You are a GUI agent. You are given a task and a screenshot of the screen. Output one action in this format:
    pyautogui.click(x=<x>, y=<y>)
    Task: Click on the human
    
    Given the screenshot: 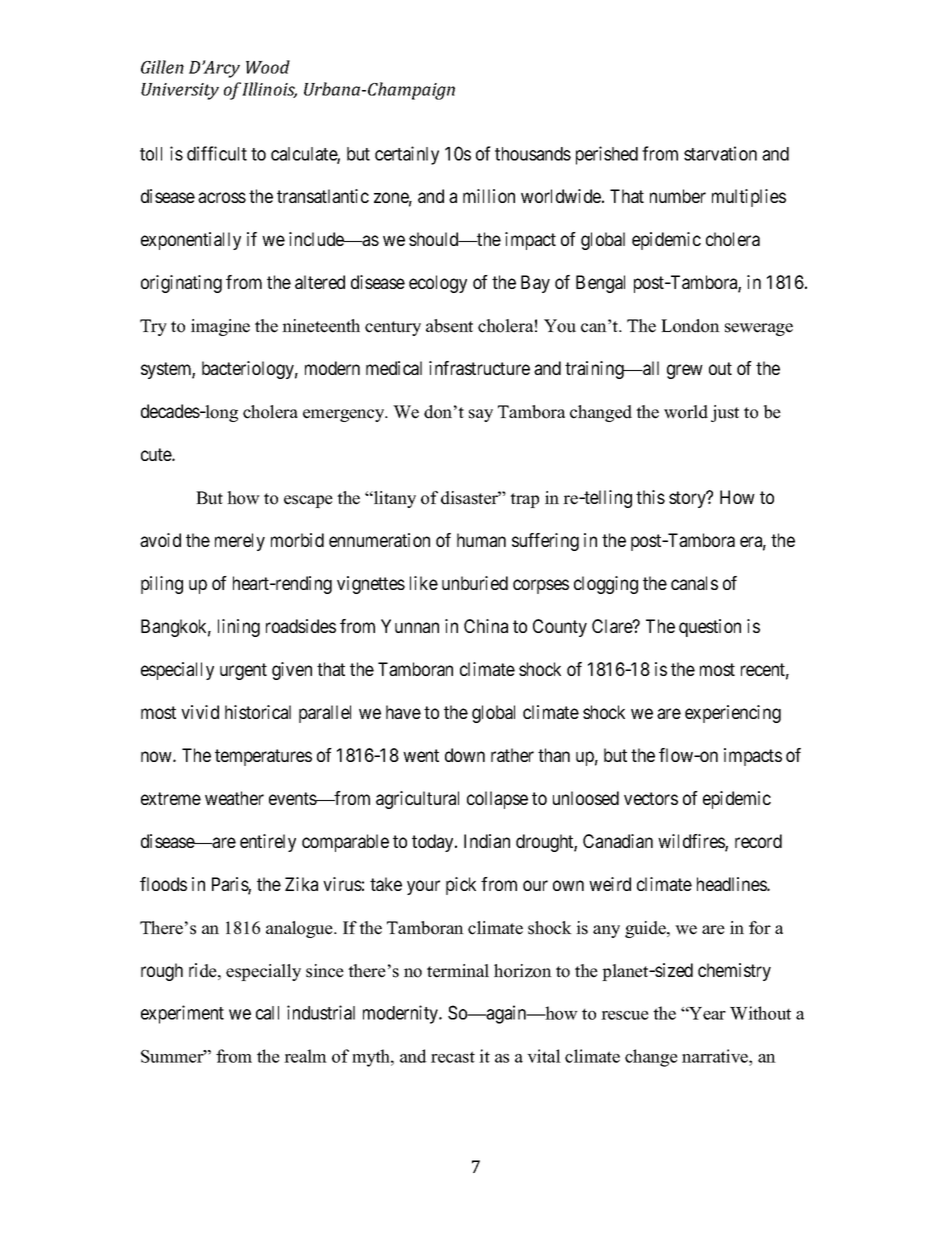 What is the action you would take?
    pyautogui.click(x=481, y=540)
